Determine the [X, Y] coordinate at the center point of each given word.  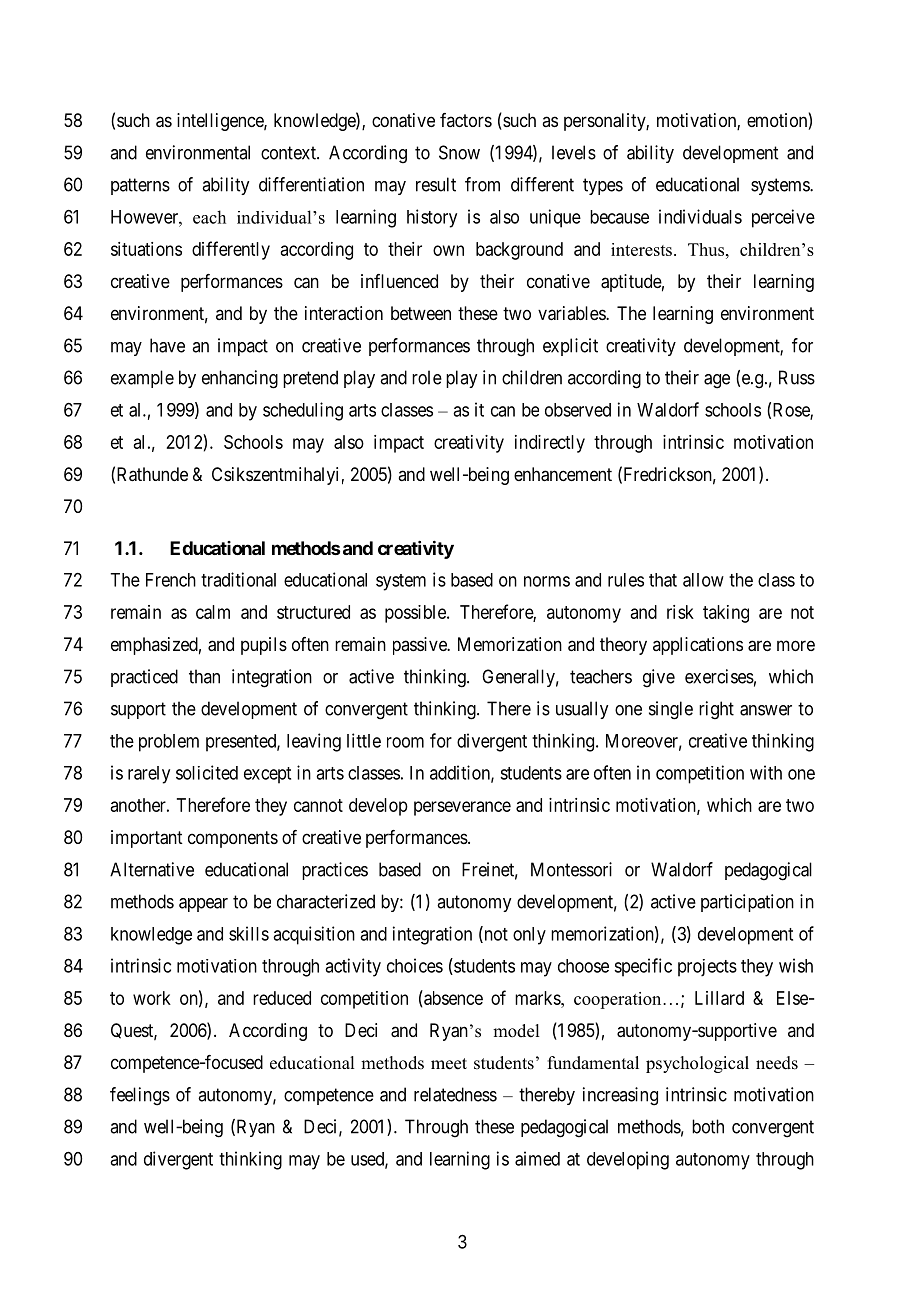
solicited [207, 772]
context [289, 153]
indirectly [550, 444]
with [766, 772]
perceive [783, 218]
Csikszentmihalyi [275, 476]
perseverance [462, 808]
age [717, 381]
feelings [140, 1096]
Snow [459, 152]
